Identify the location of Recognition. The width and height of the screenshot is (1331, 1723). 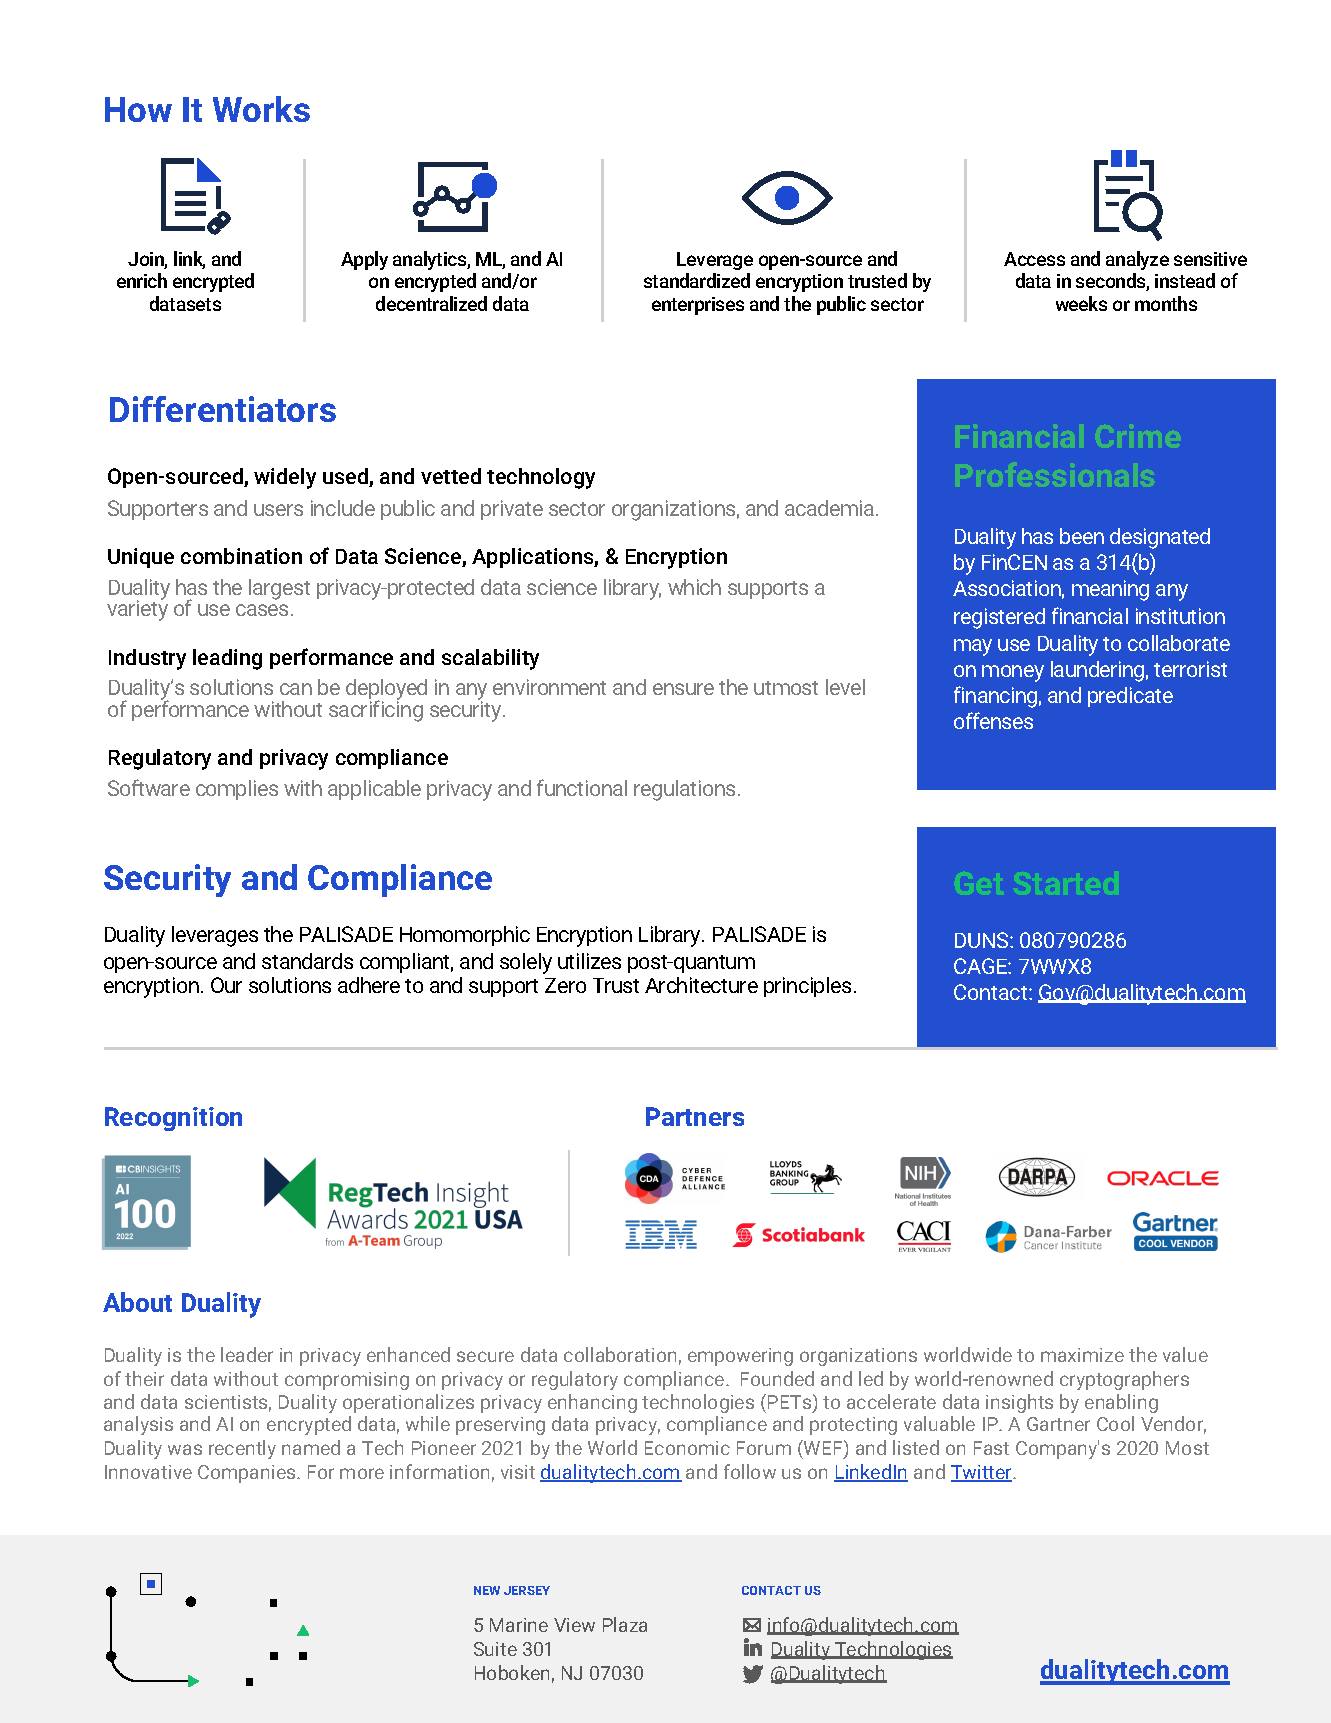
(173, 1119).
